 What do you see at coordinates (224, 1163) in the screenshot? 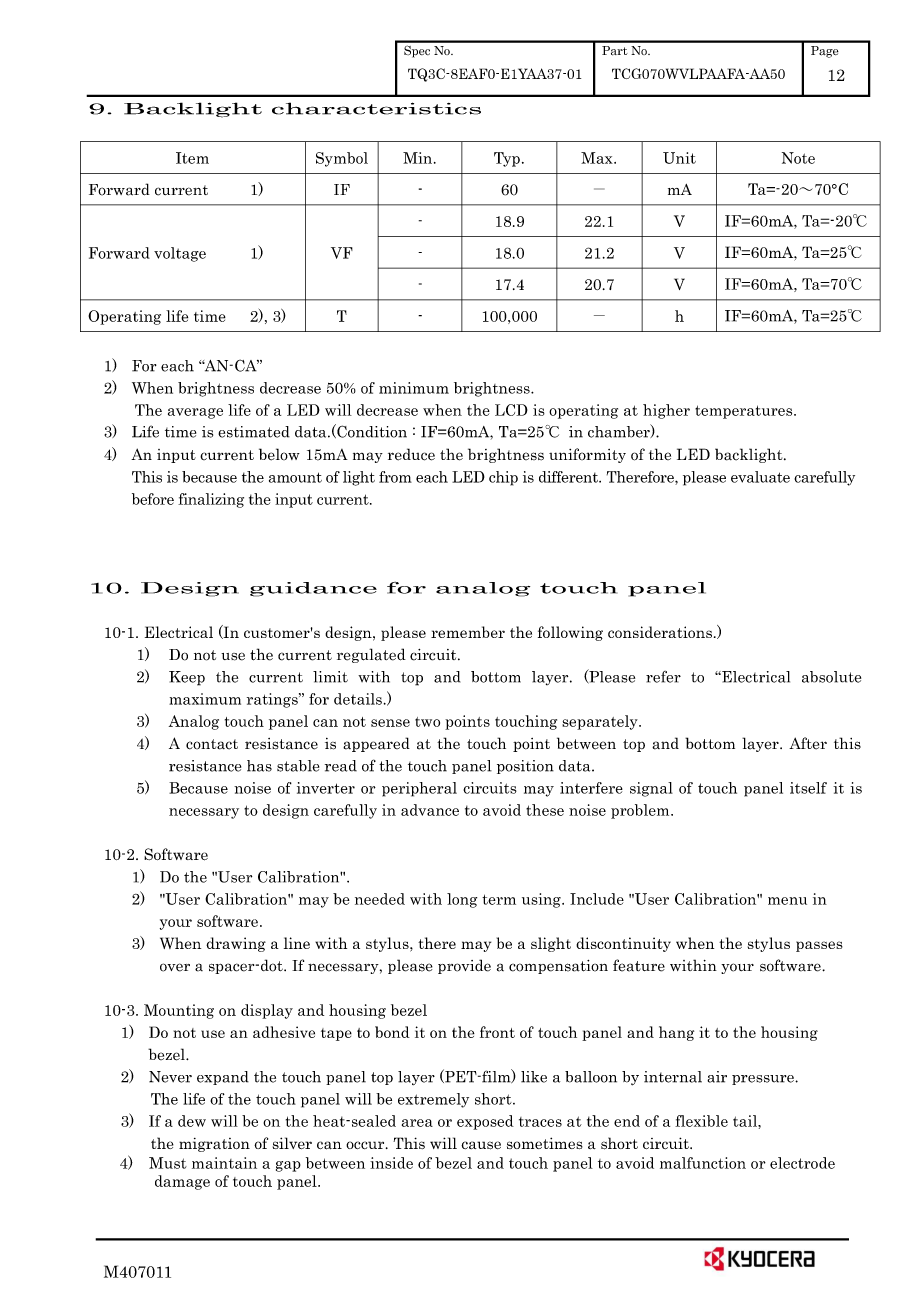
I see `maintain` at bounding box center [224, 1163].
